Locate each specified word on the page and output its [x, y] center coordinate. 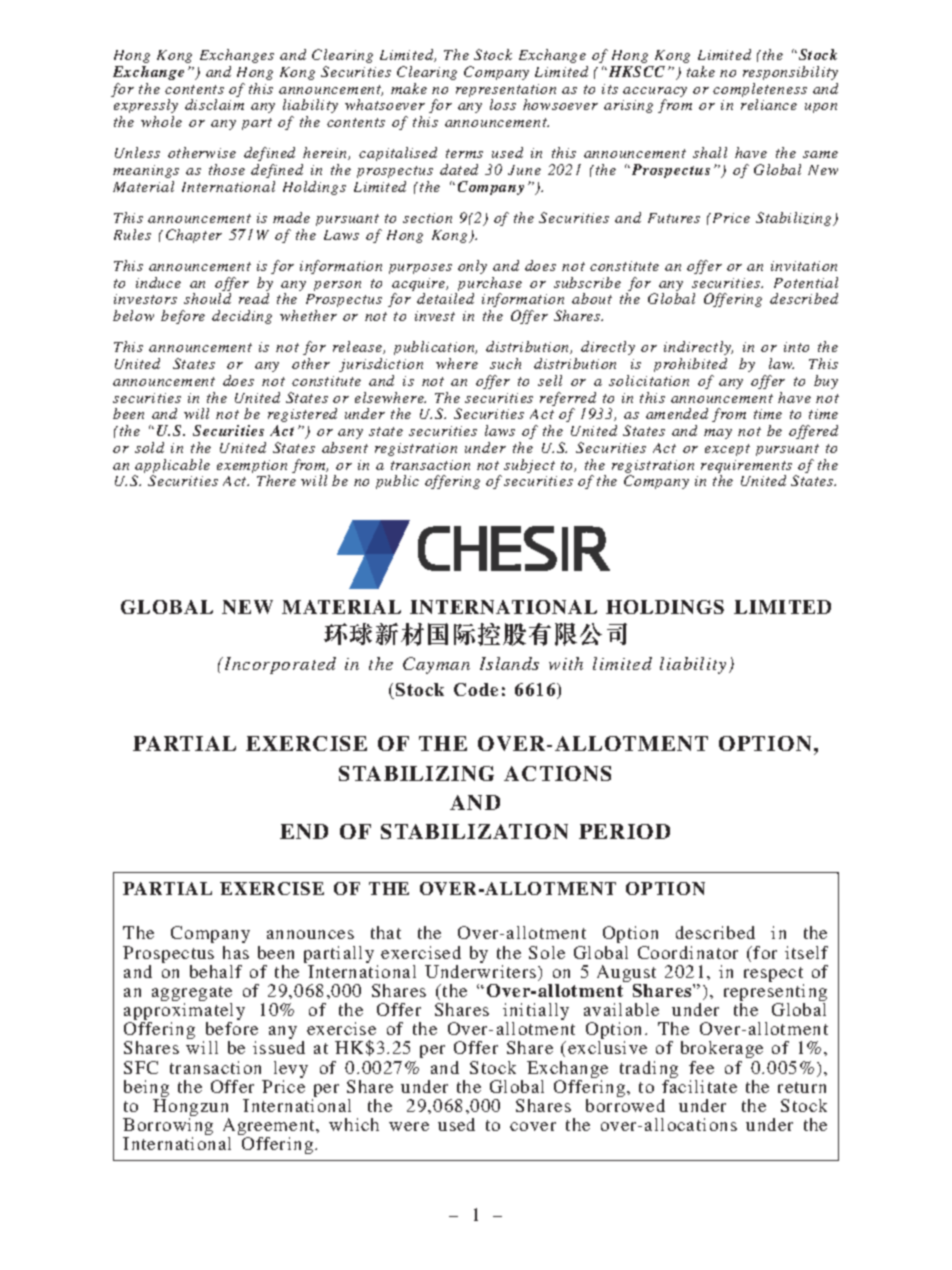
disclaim [214, 104]
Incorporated [279, 665]
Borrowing [168, 1128]
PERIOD [624, 831]
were [409, 1126]
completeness [760, 91]
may [718, 434]
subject [529, 466]
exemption [252, 468]
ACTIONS [557, 773]
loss [503, 104]
